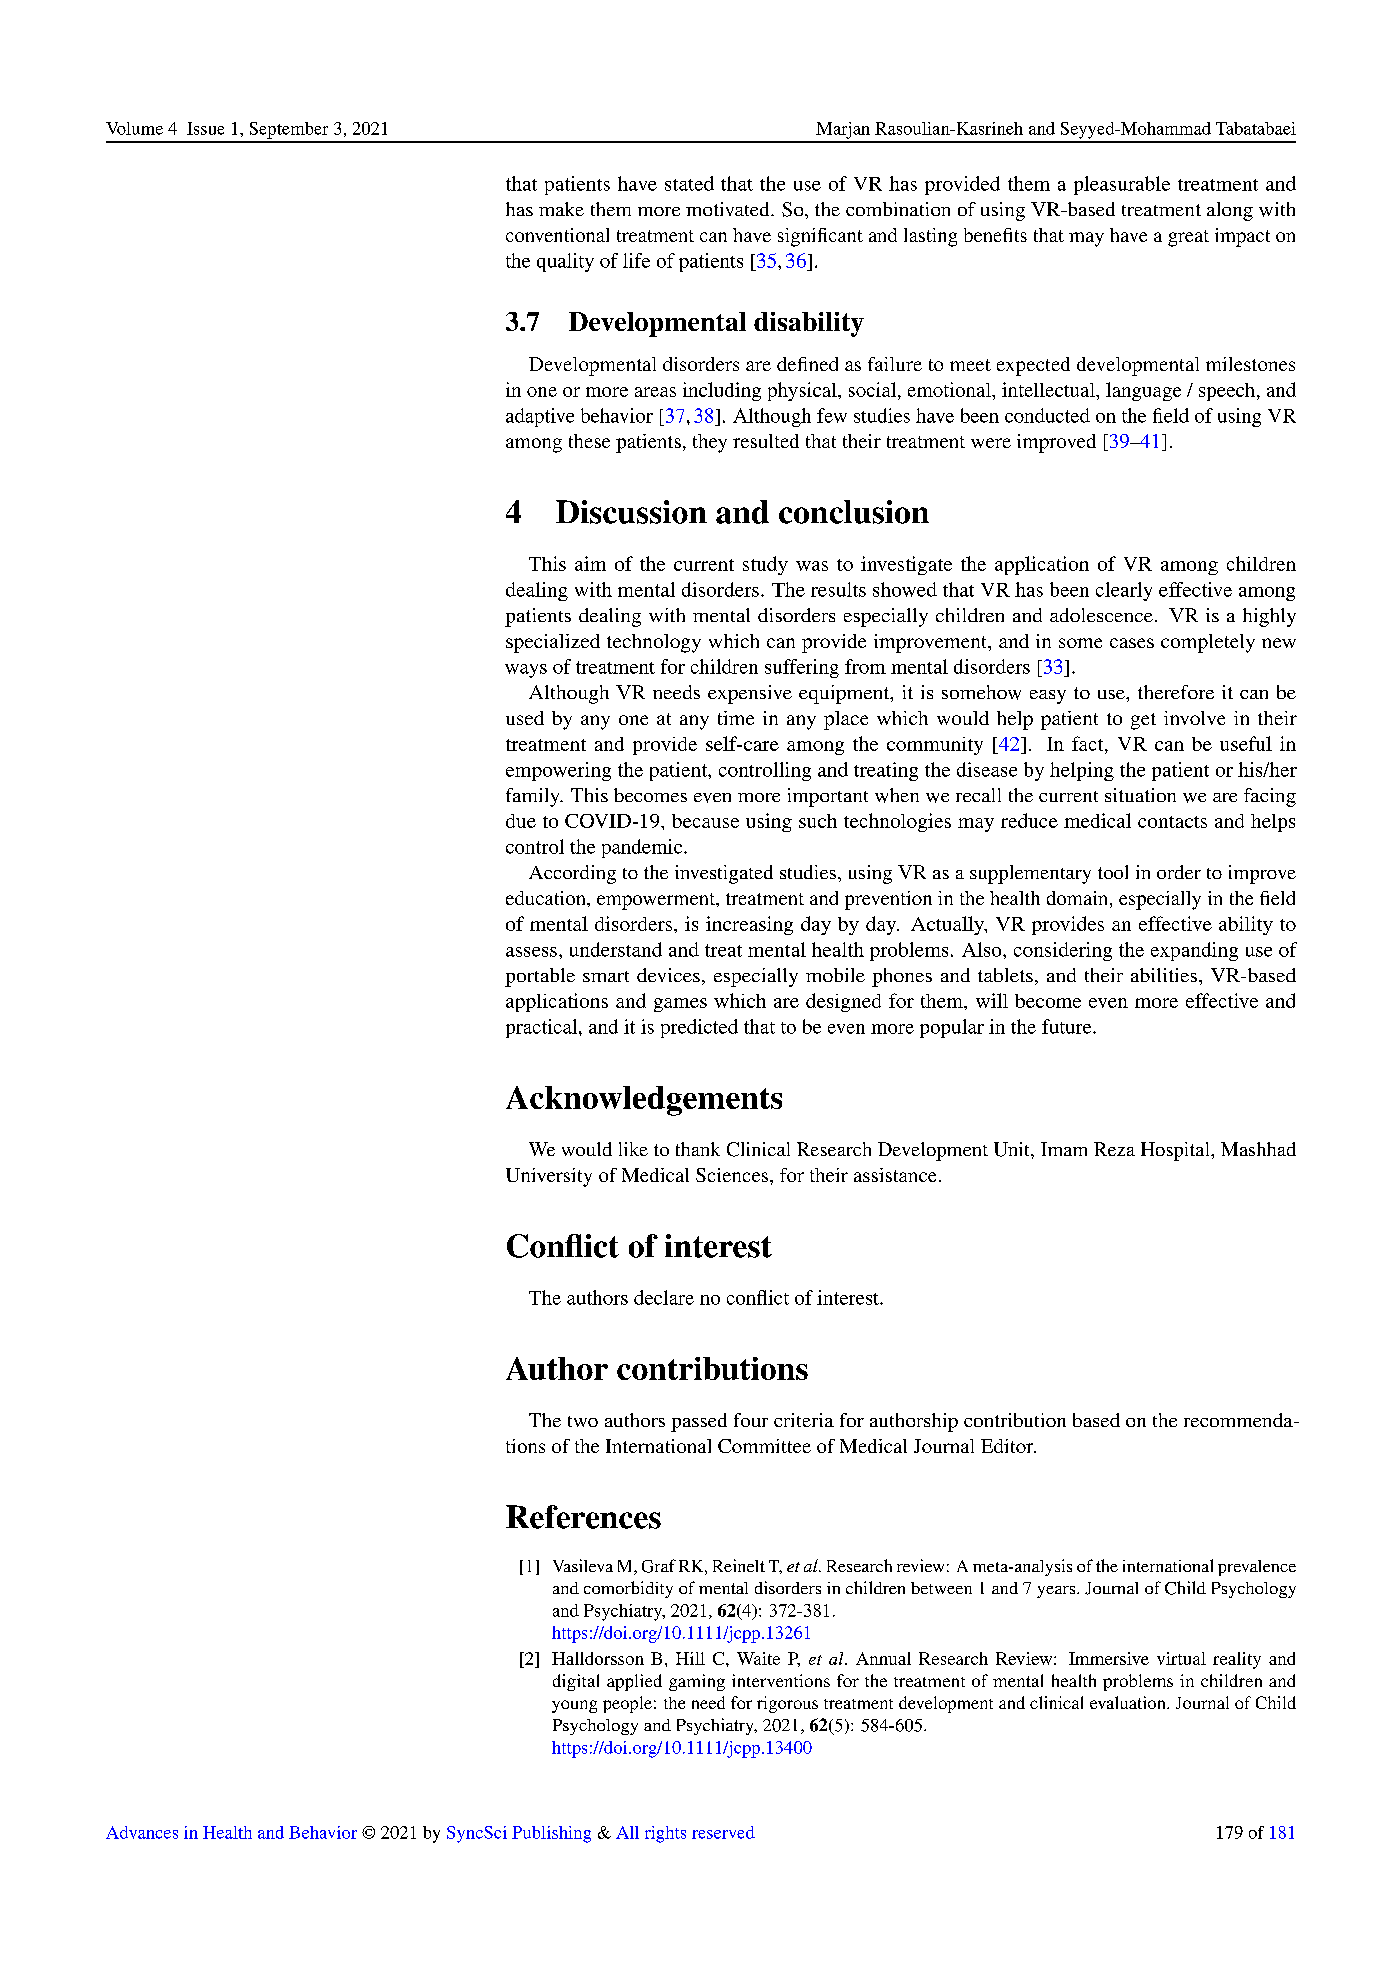  I want to click on Issue, so click(205, 128).
